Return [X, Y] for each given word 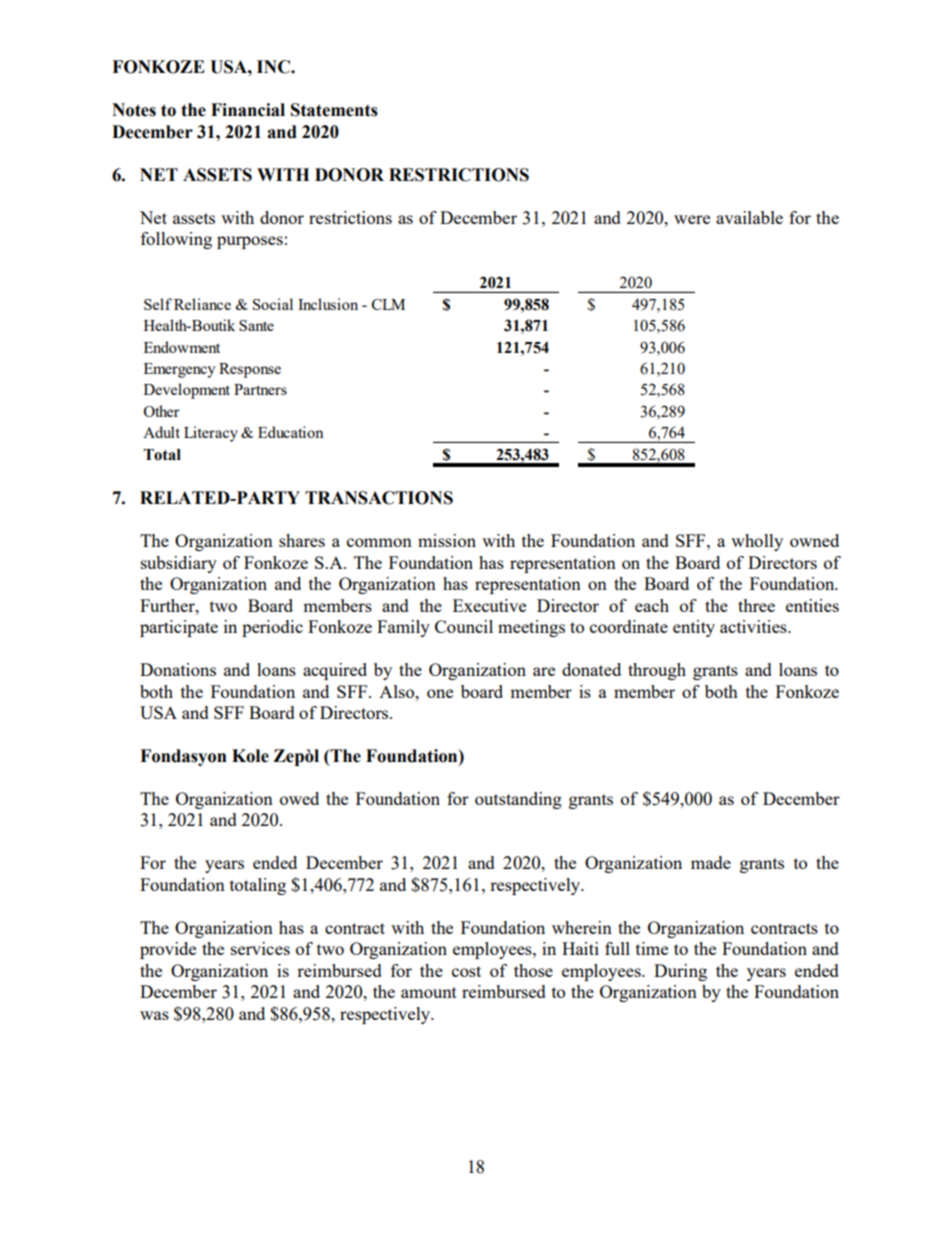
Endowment [182, 347]
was [154, 1015]
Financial [248, 110]
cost [466, 971]
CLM [388, 304]
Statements [334, 110]
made [711, 862]
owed [299, 798]
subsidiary [179, 564]
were [692, 219]
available [749, 217]
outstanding [518, 800]
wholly [757, 542]
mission [447, 540]
